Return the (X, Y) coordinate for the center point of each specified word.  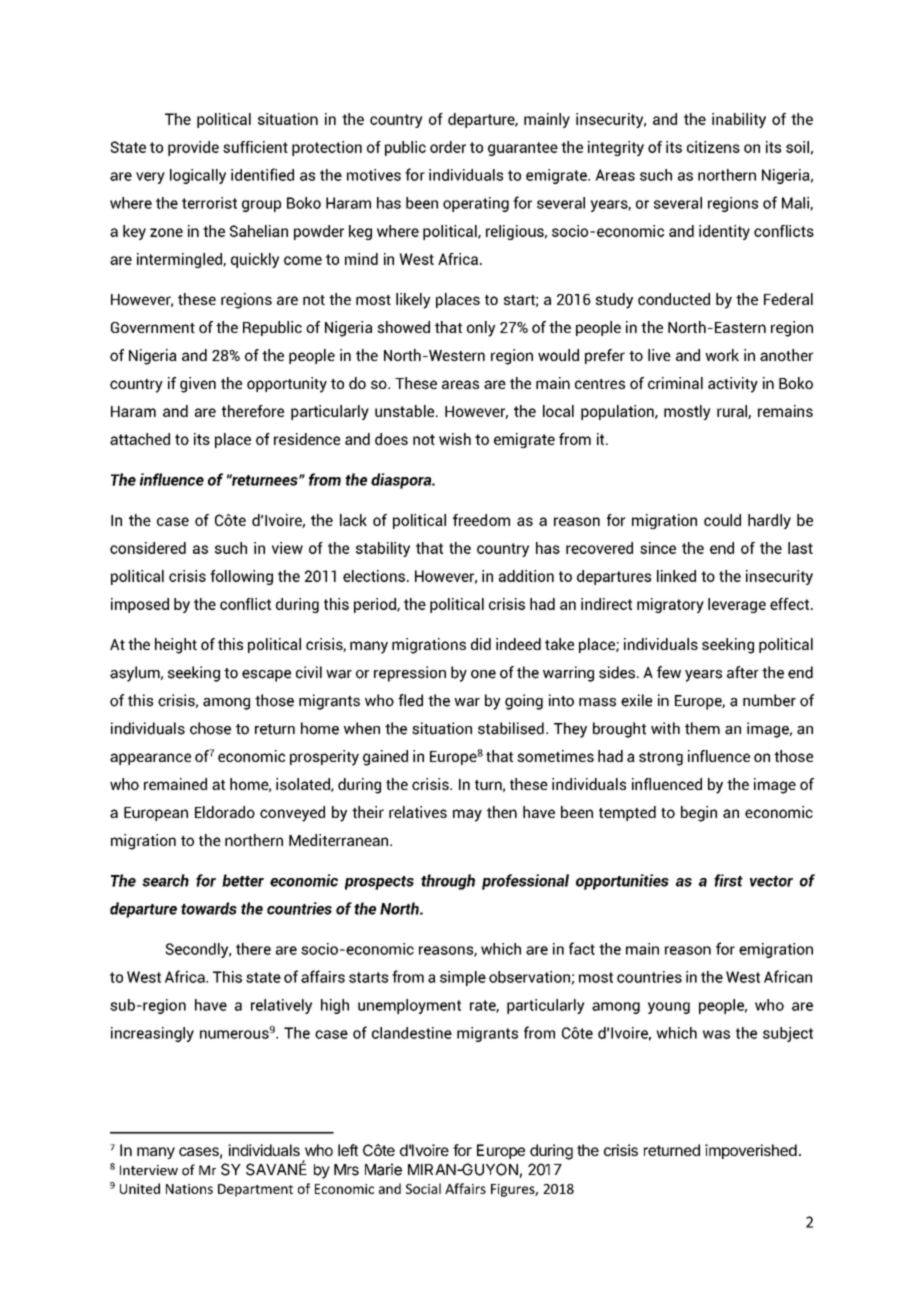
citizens (713, 147)
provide (193, 148)
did (481, 644)
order (448, 147)
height (176, 646)
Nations (189, 1189)
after (743, 672)
